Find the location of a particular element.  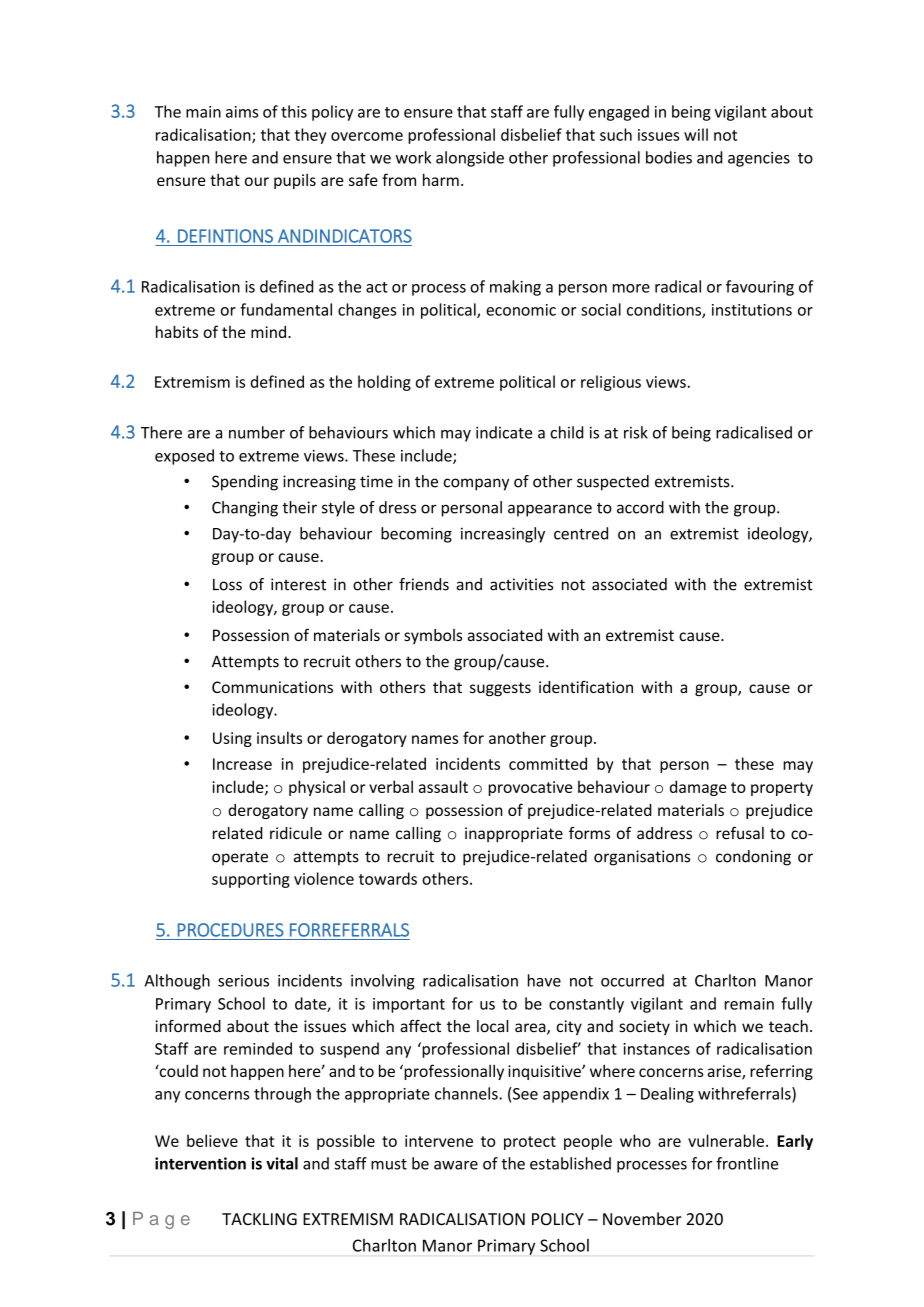

TACKLING is located at coordinates (259, 1219).
